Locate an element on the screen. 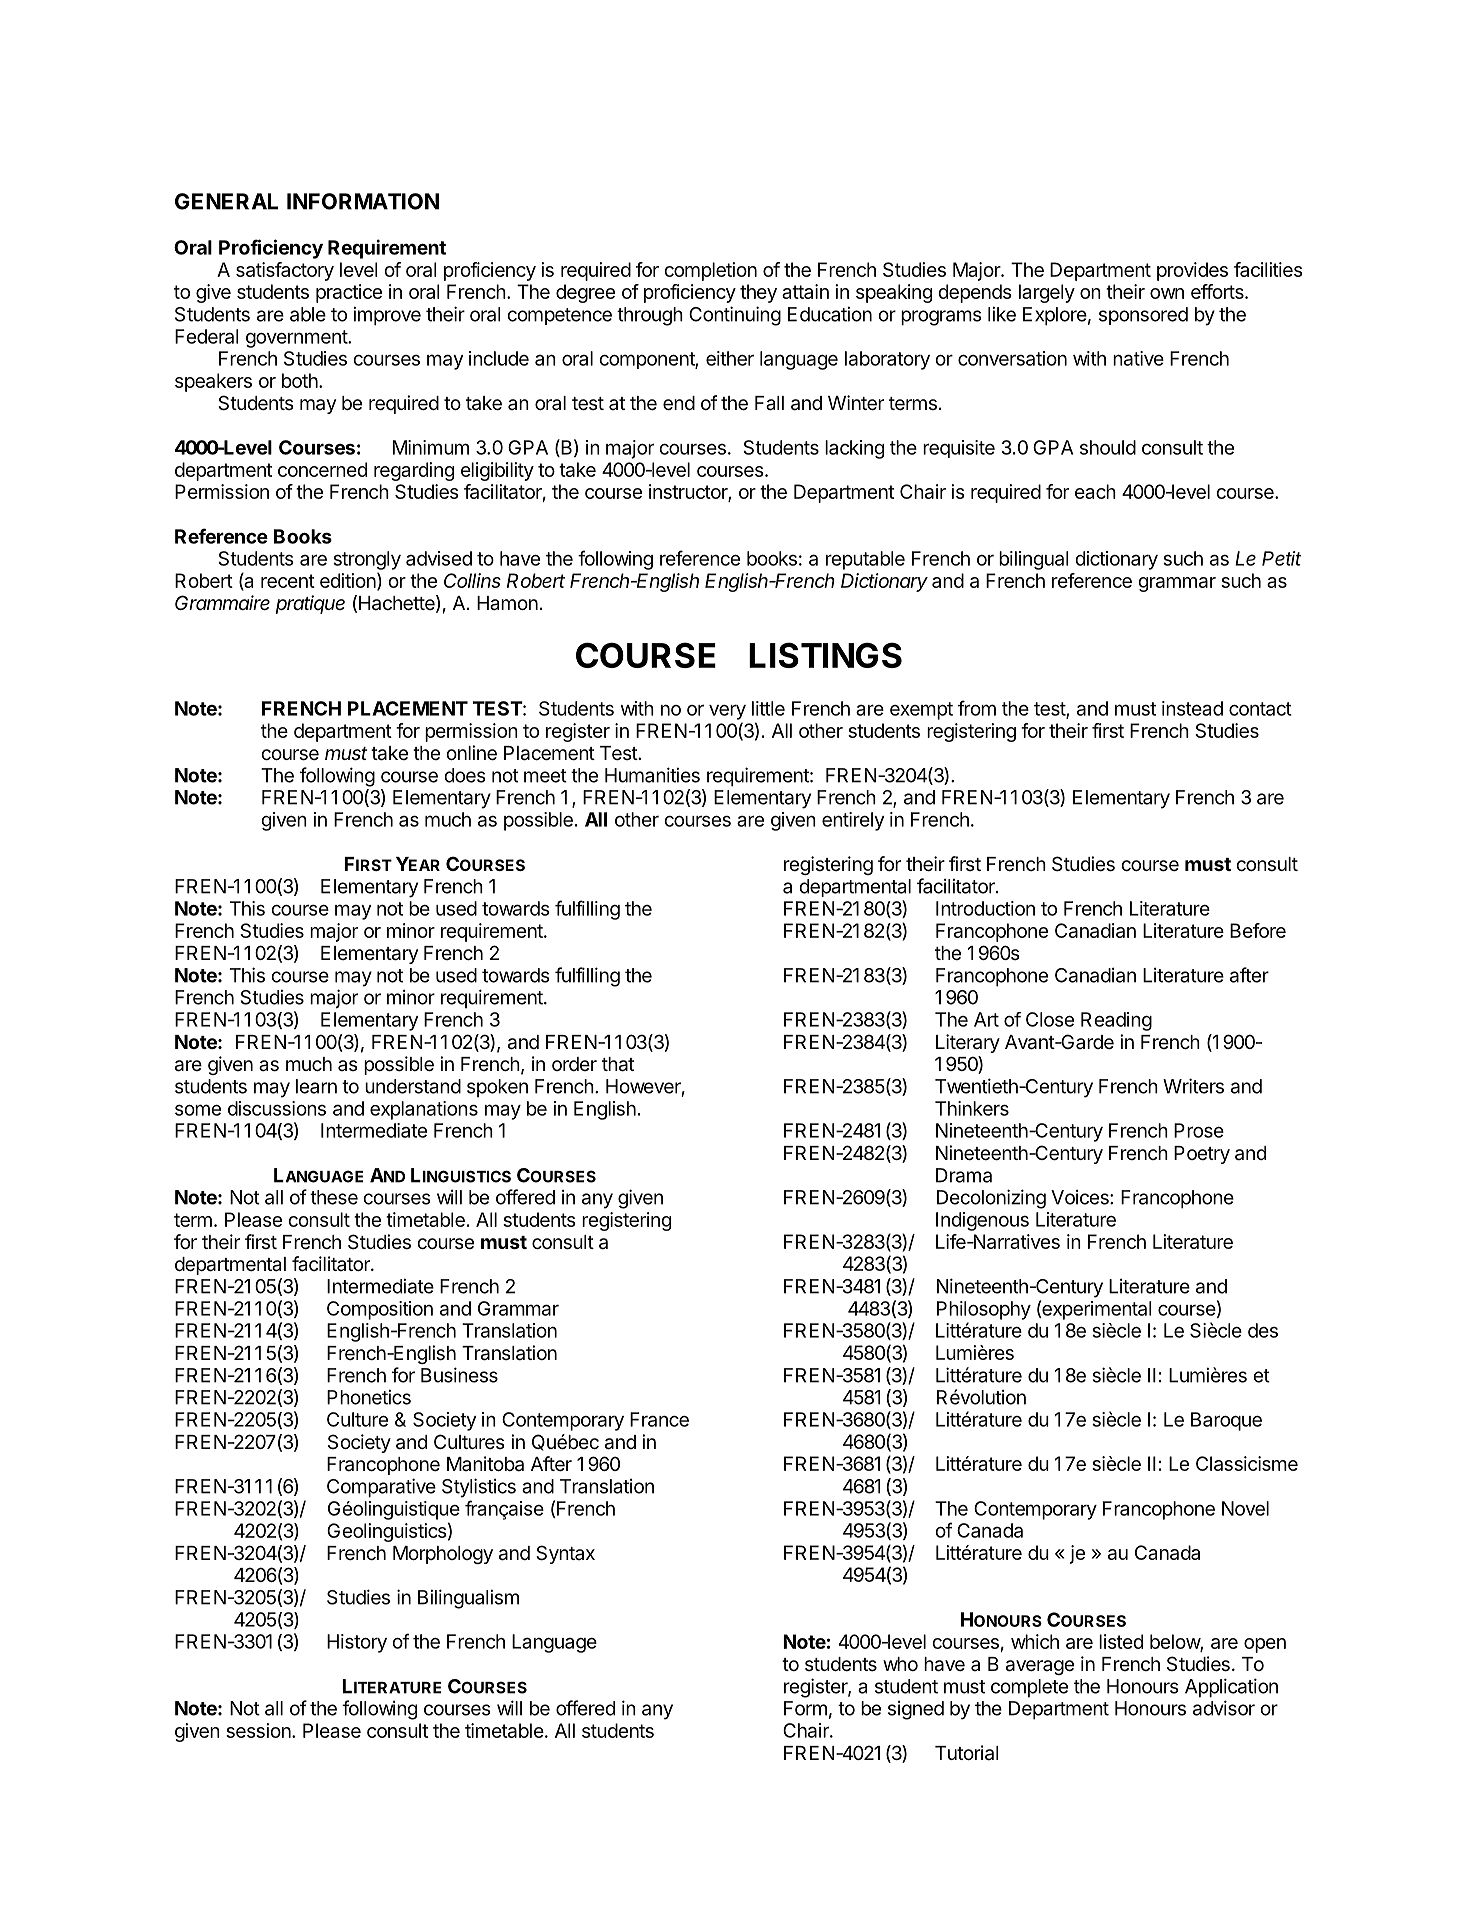 This screenshot has width=1478, height=1913. satisfactory is located at coordinates (285, 271).
